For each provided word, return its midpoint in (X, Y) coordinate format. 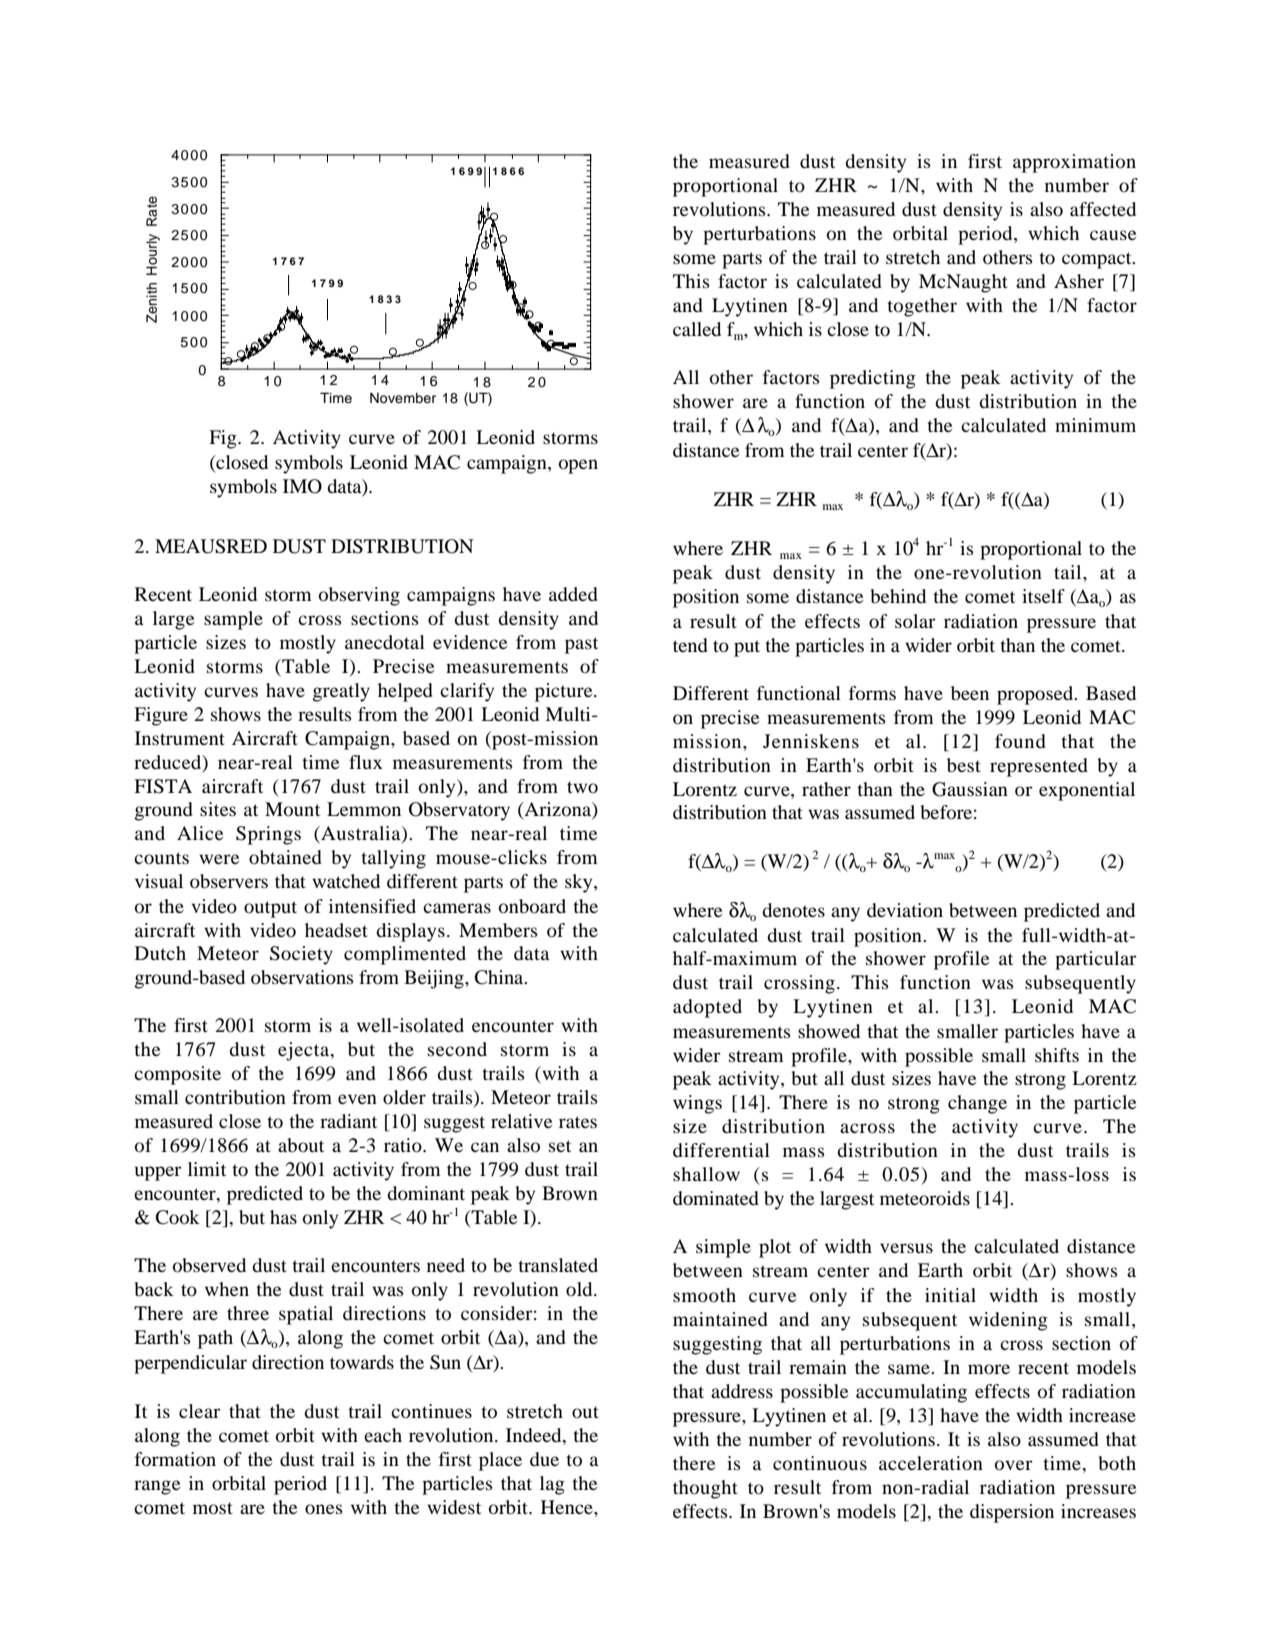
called (697, 329)
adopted (707, 1008)
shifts (1057, 1055)
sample (233, 620)
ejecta (305, 1051)
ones (324, 1509)
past (581, 645)
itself (1043, 596)
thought (705, 1489)
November (403, 398)
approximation (1074, 163)
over (1014, 1465)
